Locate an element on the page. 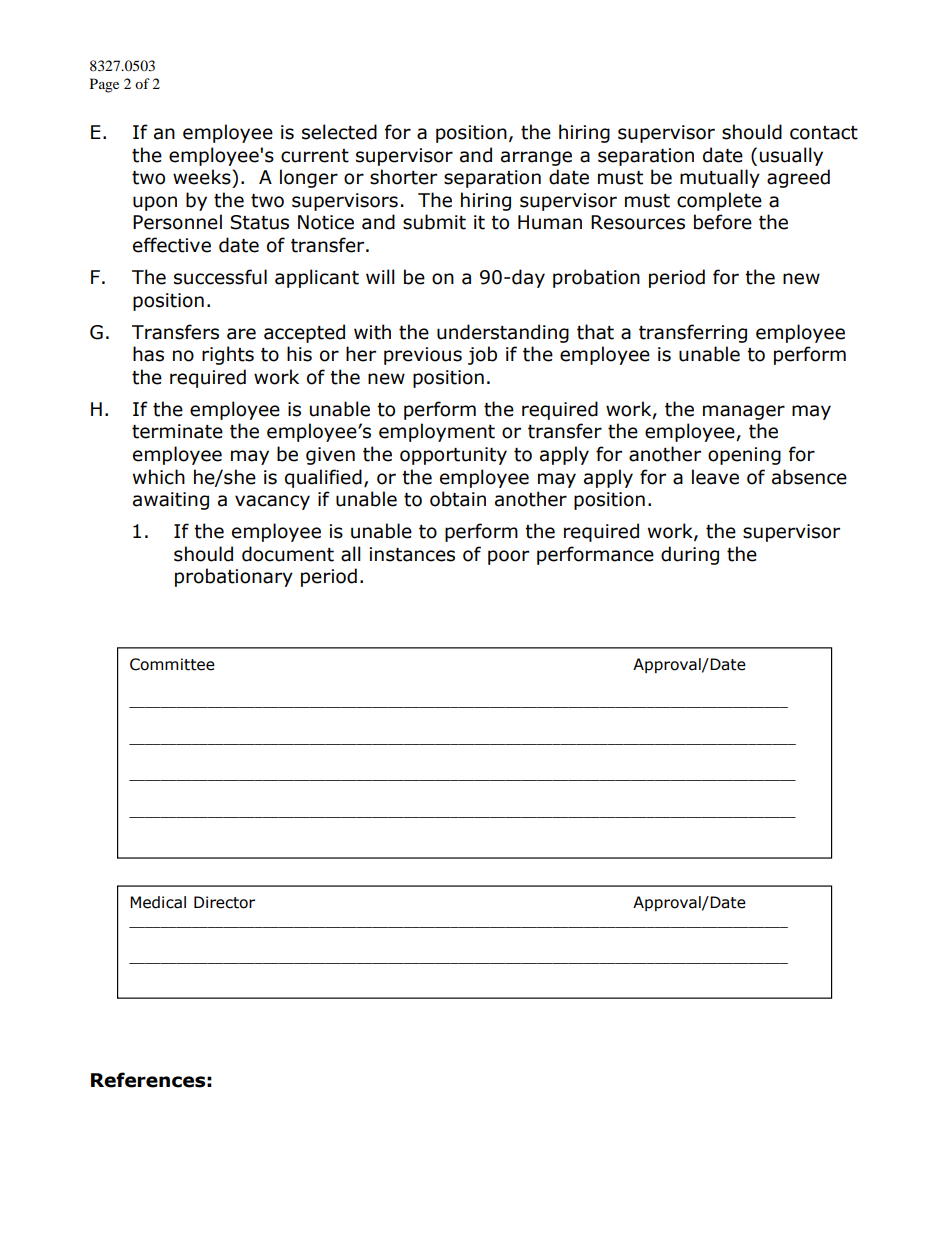  contact is located at coordinates (824, 133).
